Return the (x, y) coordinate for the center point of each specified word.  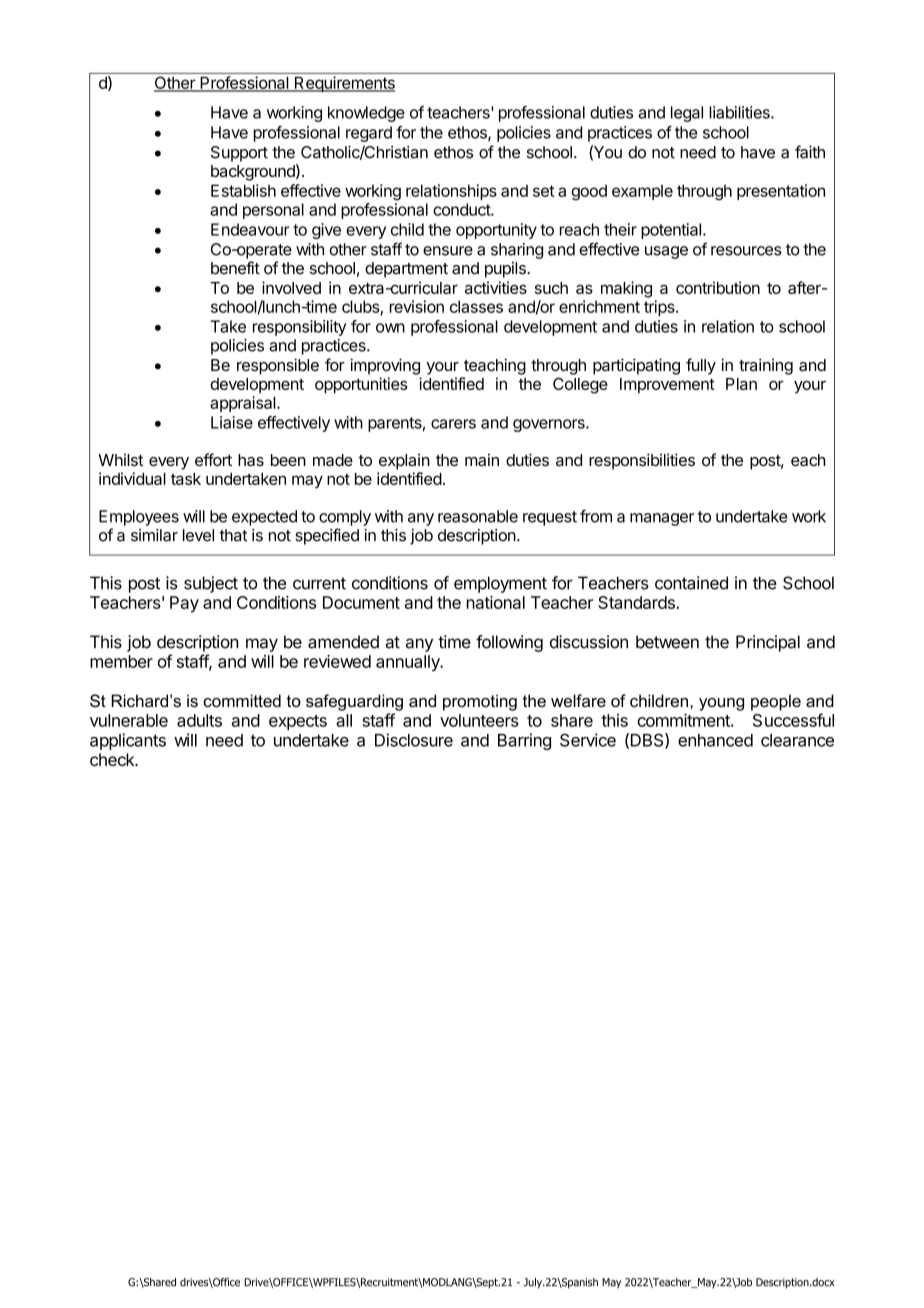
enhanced (715, 740)
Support (239, 154)
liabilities (740, 112)
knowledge (366, 114)
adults (199, 720)
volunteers (479, 720)
